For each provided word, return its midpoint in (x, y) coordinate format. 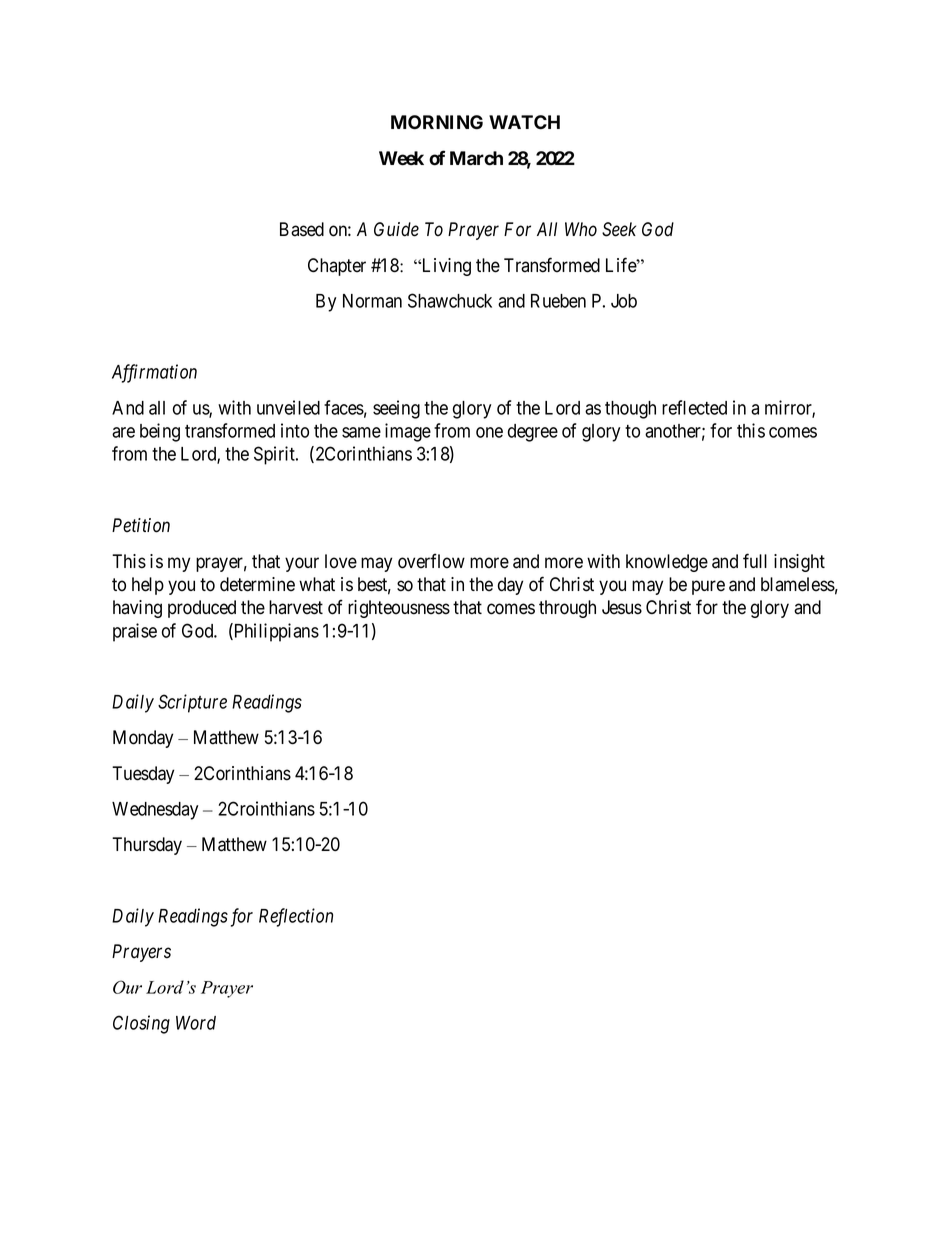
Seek (619, 229)
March (476, 158)
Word (196, 1023)
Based (302, 229)
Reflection (296, 917)
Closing (141, 1024)
